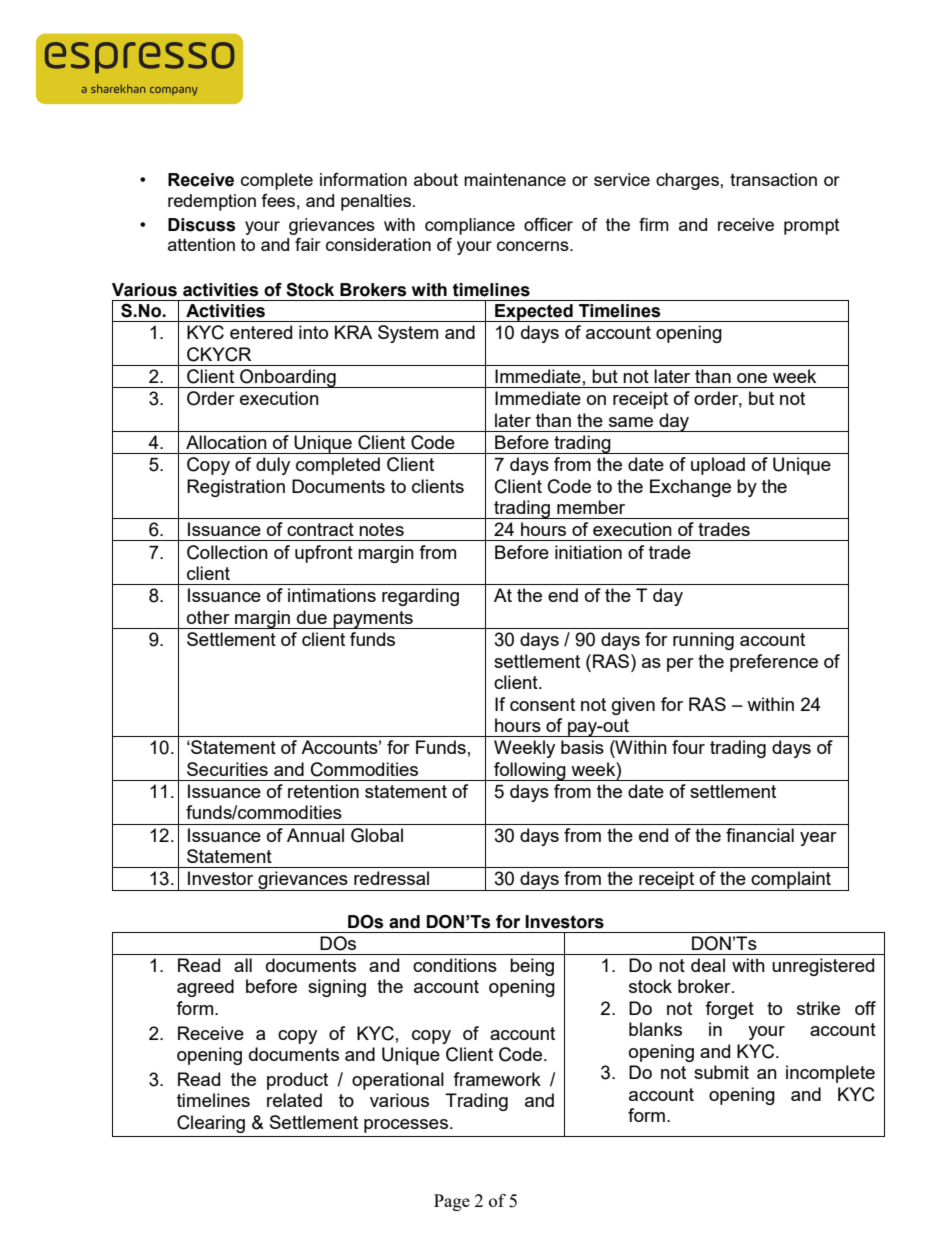  Describe the element at coordinates (211, 1124) in the screenshot. I see `Clearing` at that location.
